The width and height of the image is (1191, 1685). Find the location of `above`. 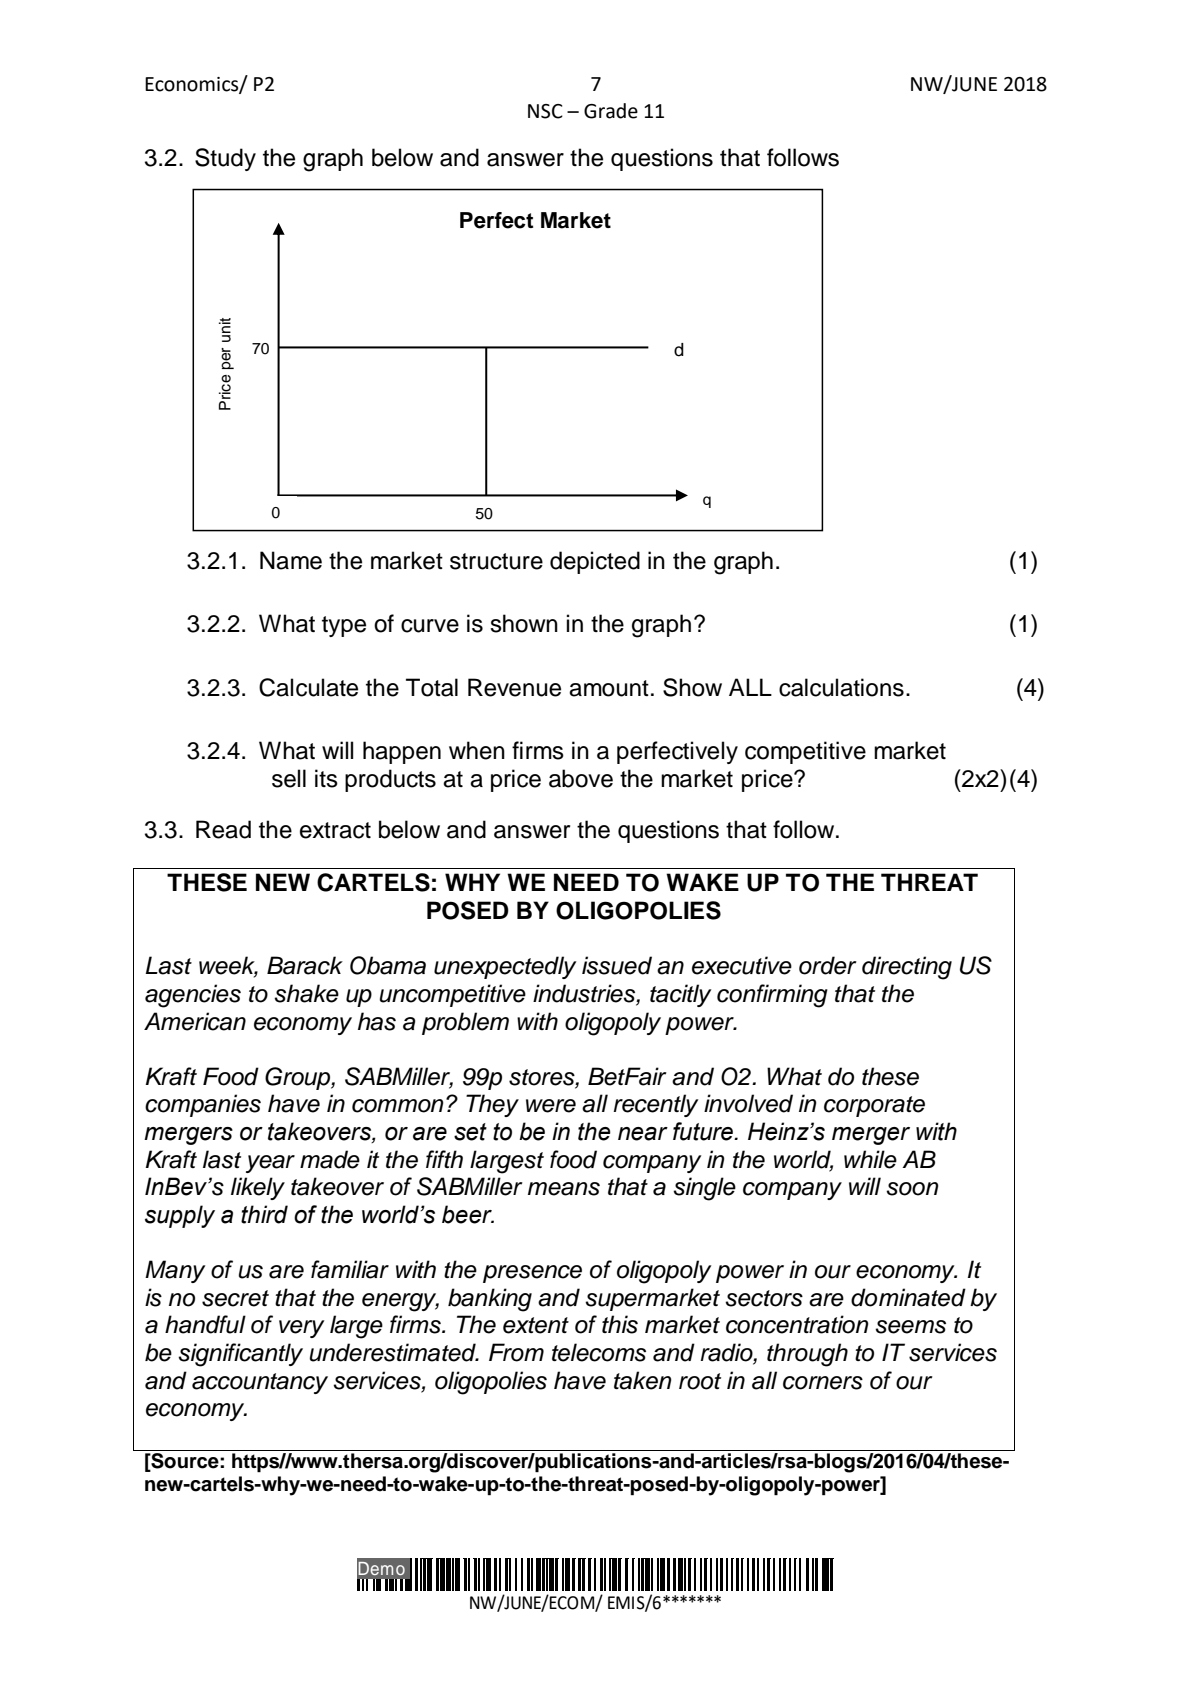

above is located at coordinates (581, 778).
